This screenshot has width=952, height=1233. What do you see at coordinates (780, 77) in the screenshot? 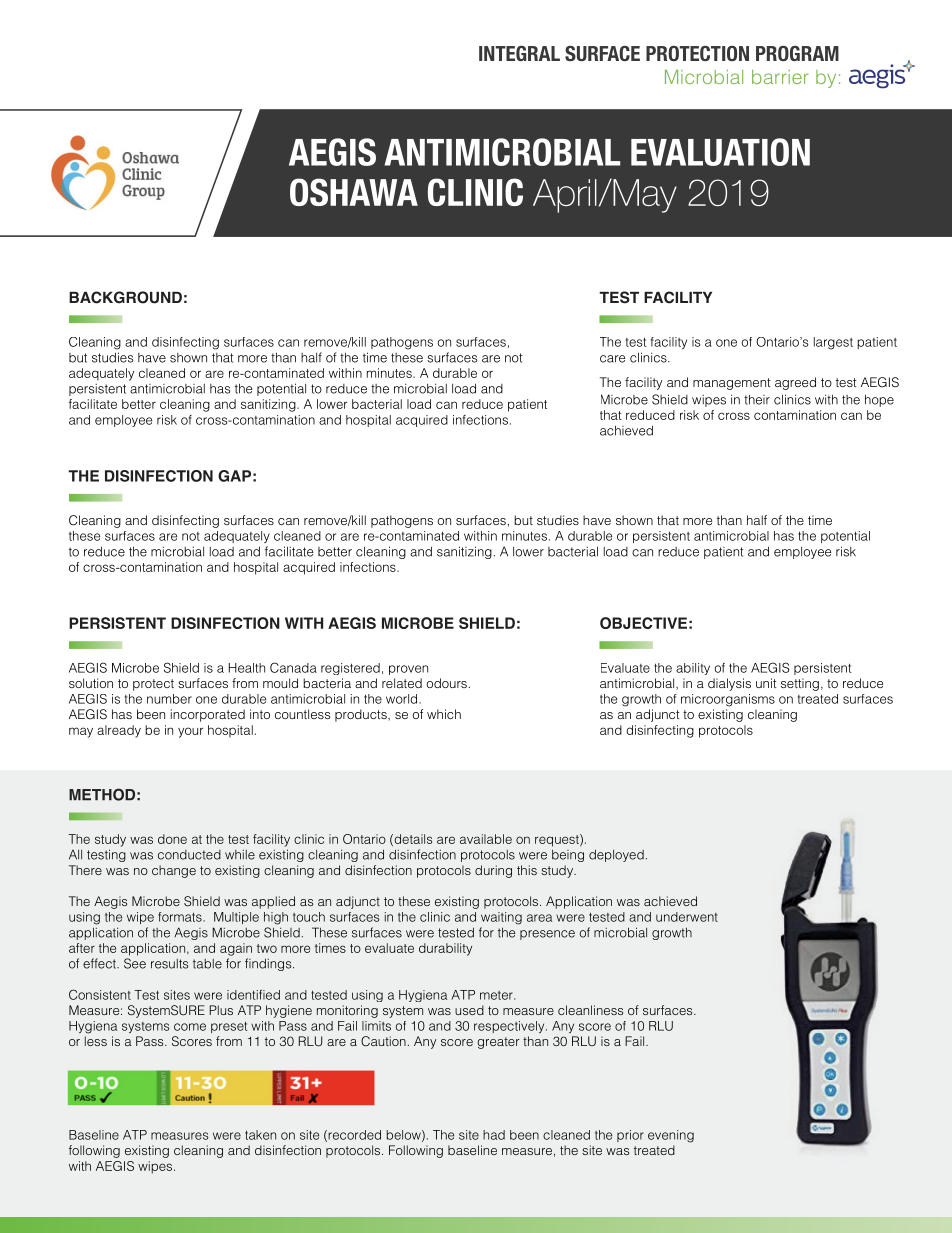
I see `barrier` at bounding box center [780, 77].
